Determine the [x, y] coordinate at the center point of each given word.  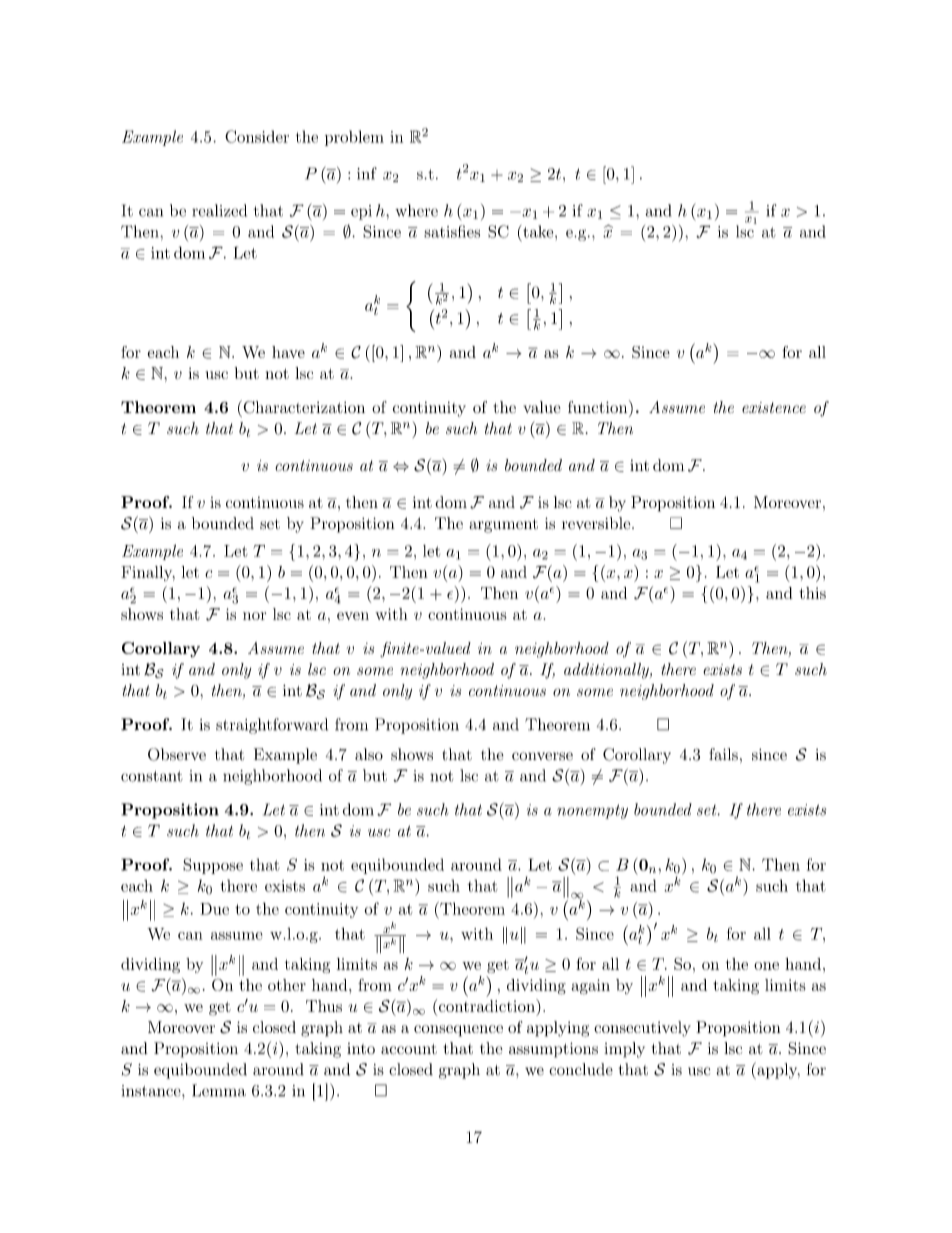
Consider [257, 136]
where [416, 210]
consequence [458, 1031]
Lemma [219, 1090]
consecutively [642, 1029]
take [539, 231]
